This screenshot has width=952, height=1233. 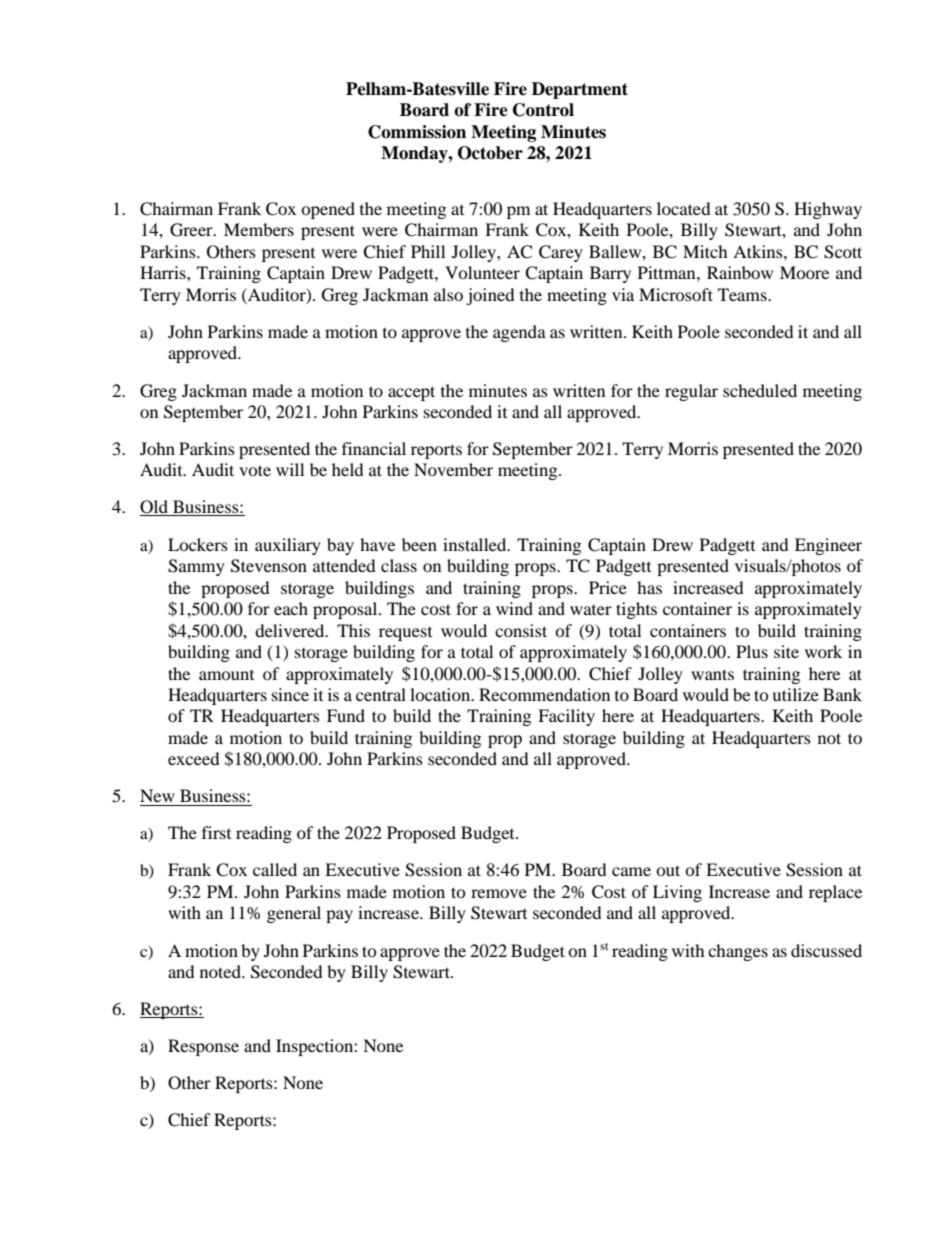 What do you see at coordinates (828, 546) in the screenshot?
I see `Engineer` at bounding box center [828, 546].
